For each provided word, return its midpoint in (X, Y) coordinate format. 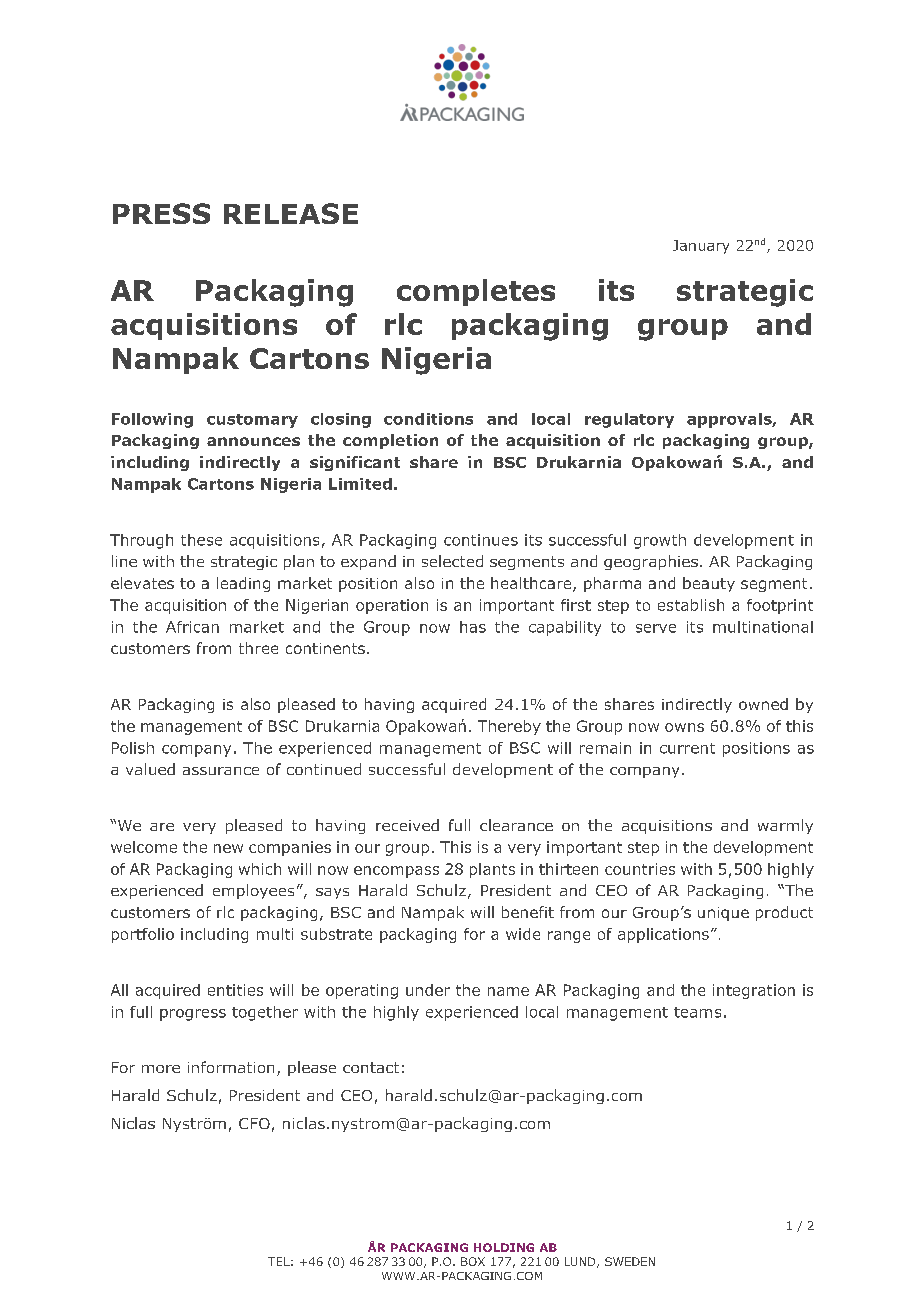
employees (253, 891)
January (701, 247)
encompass (396, 872)
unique (723, 914)
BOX (473, 1261)
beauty (709, 584)
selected (452, 561)
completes (476, 292)
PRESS (161, 213)
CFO (254, 1123)
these (201, 540)
